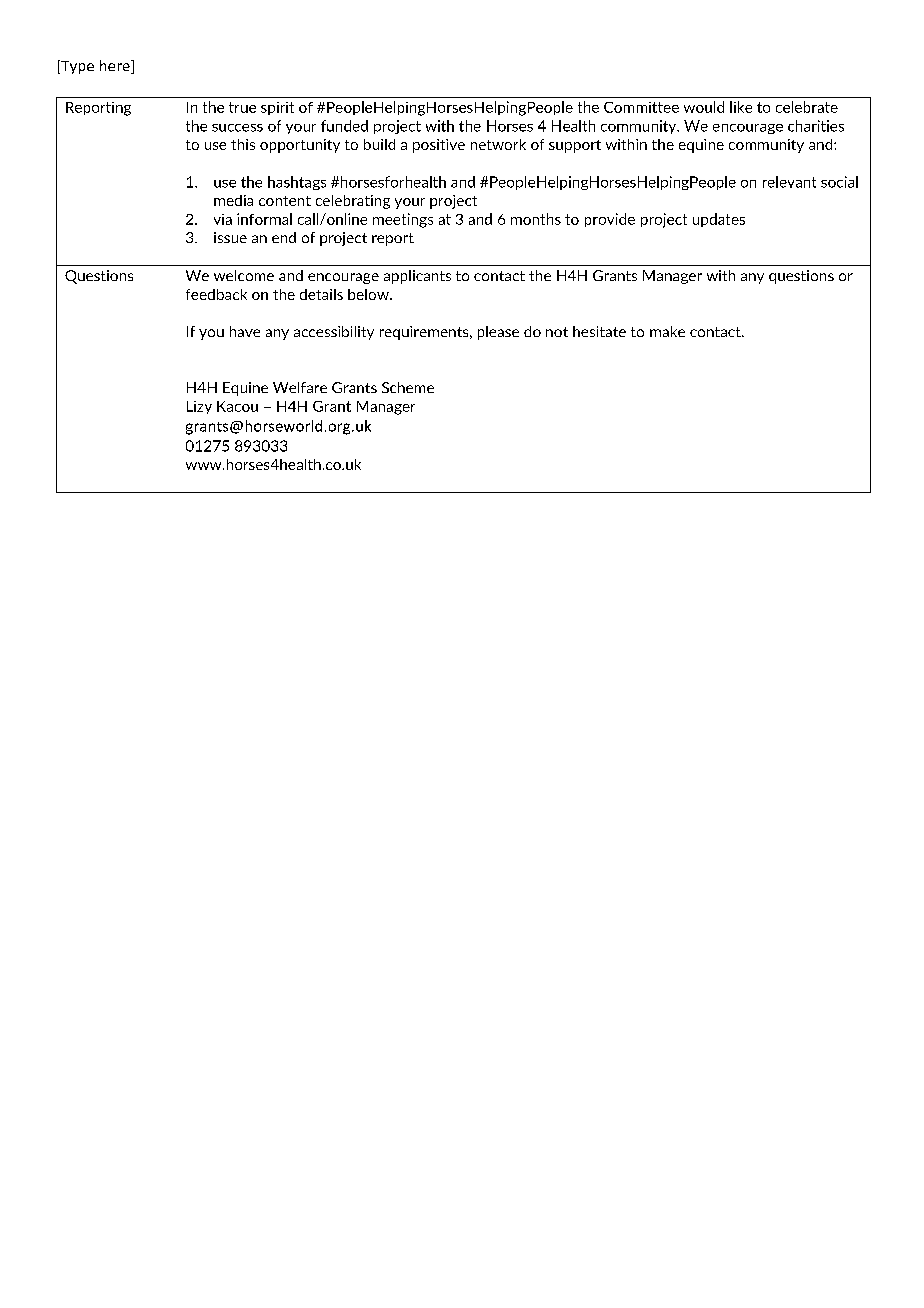 The width and height of the screenshot is (924, 1308). What do you see at coordinates (641, 107) in the screenshot?
I see `Committee` at bounding box center [641, 107].
